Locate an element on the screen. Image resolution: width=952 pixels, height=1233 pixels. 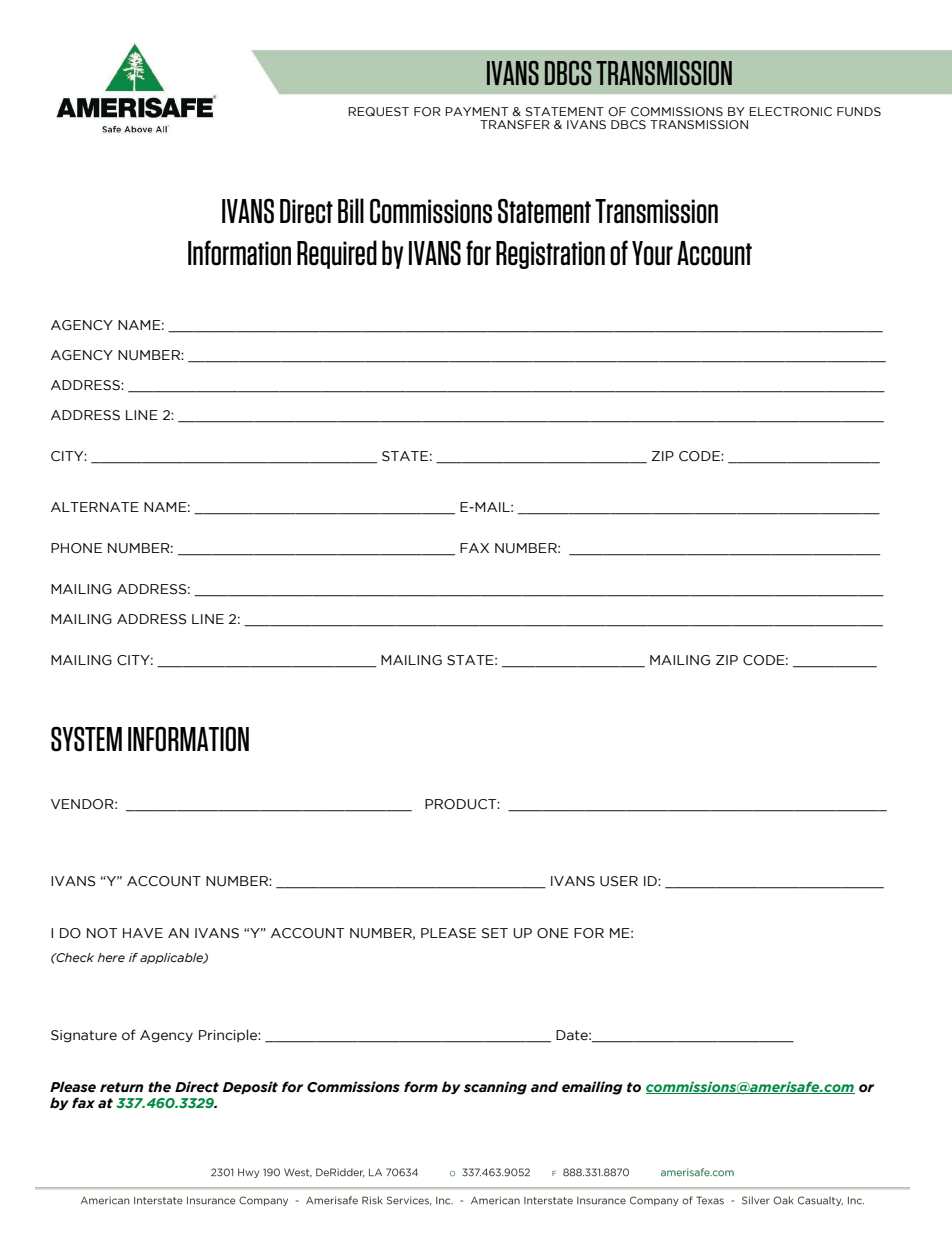
PAYMENT is located at coordinates (476, 111).
